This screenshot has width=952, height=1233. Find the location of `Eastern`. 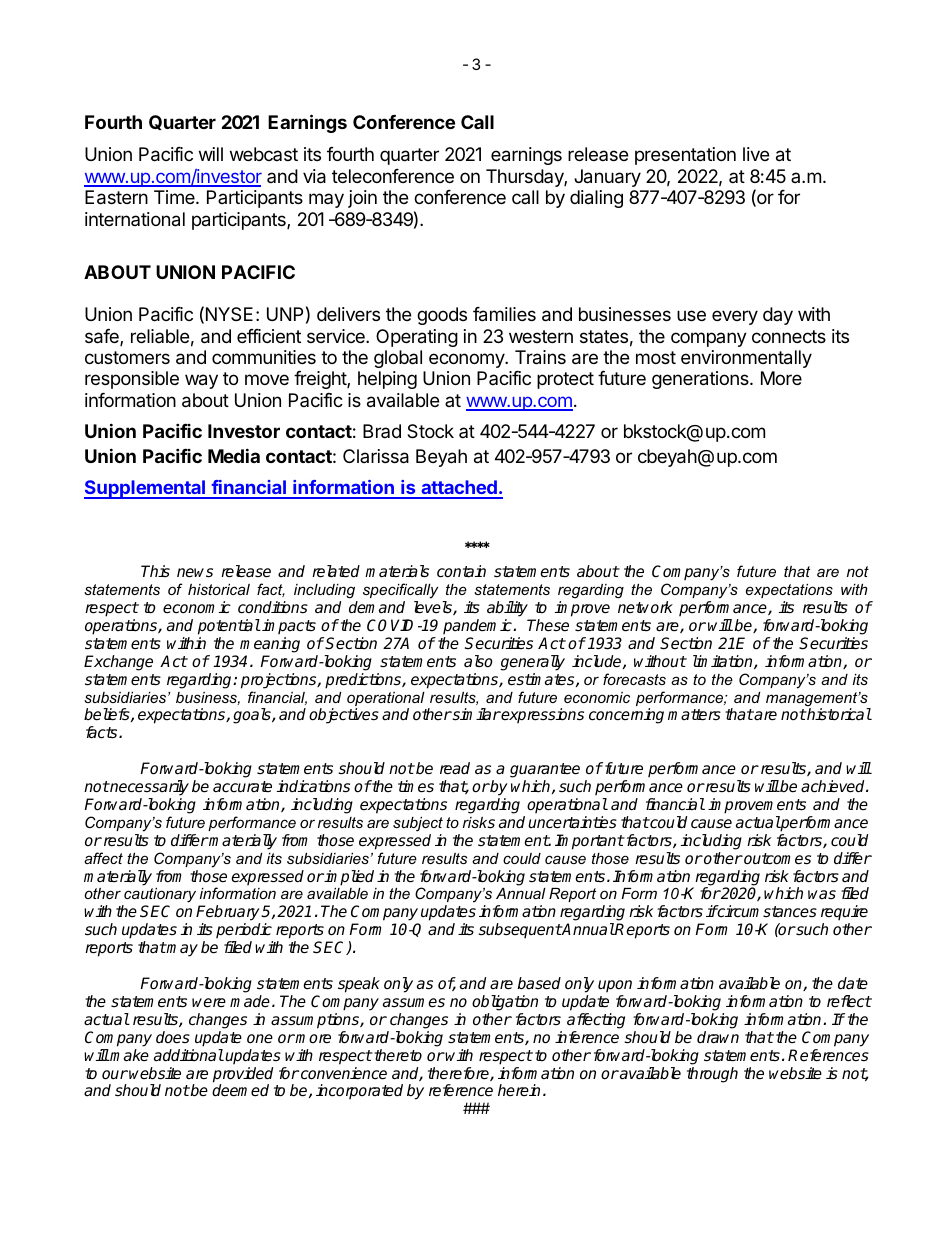

Eastern is located at coordinates (116, 197).
